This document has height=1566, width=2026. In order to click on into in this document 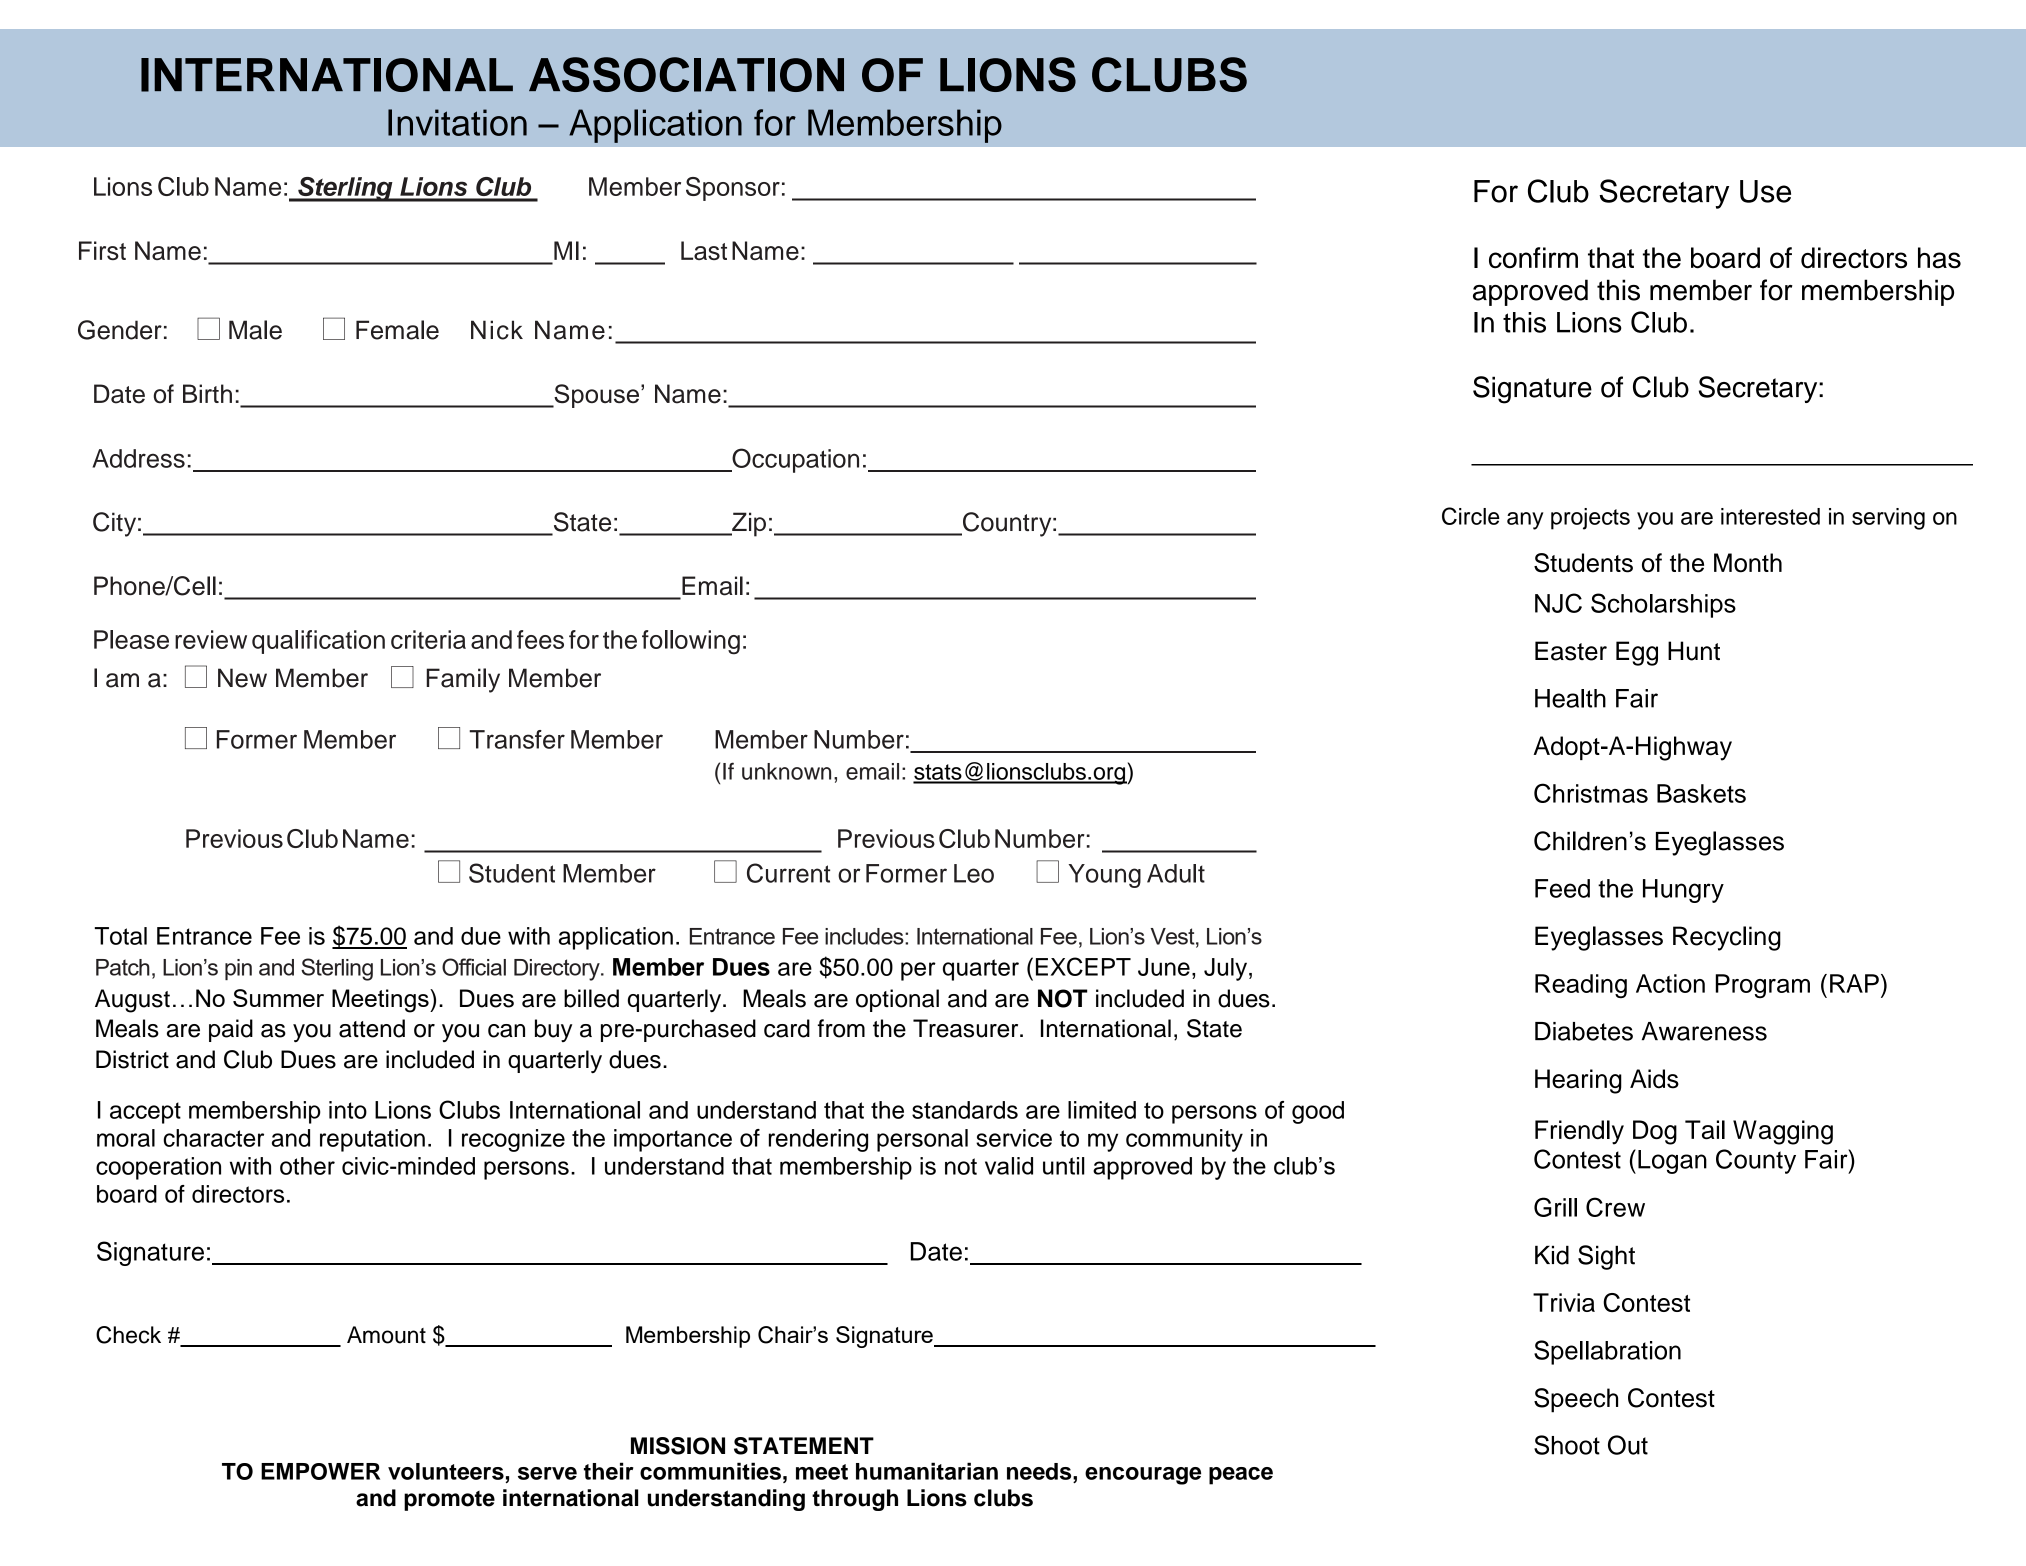, I will do `click(348, 1110)`.
